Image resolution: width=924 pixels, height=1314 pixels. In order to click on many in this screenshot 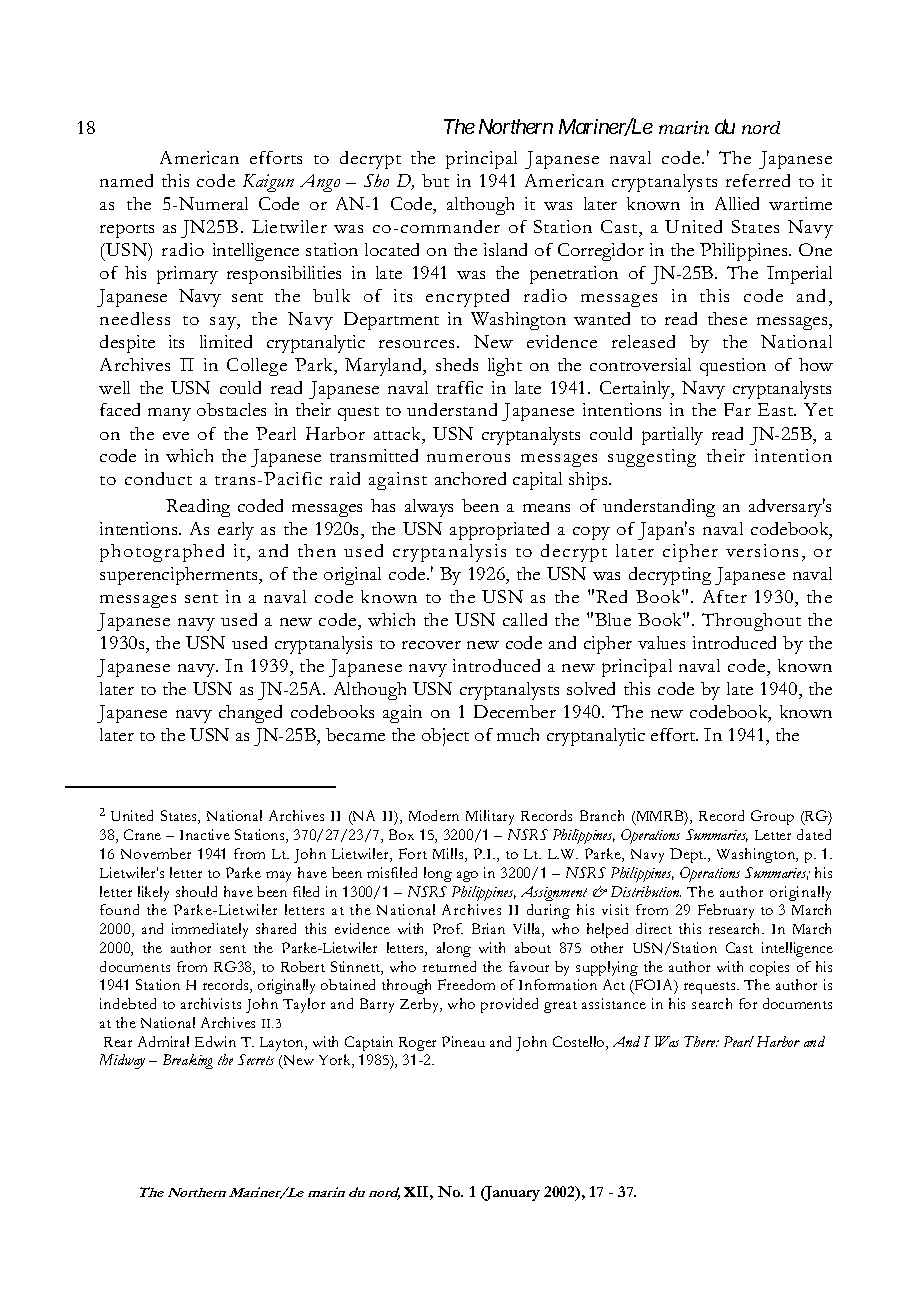, I will do `click(169, 414)`.
